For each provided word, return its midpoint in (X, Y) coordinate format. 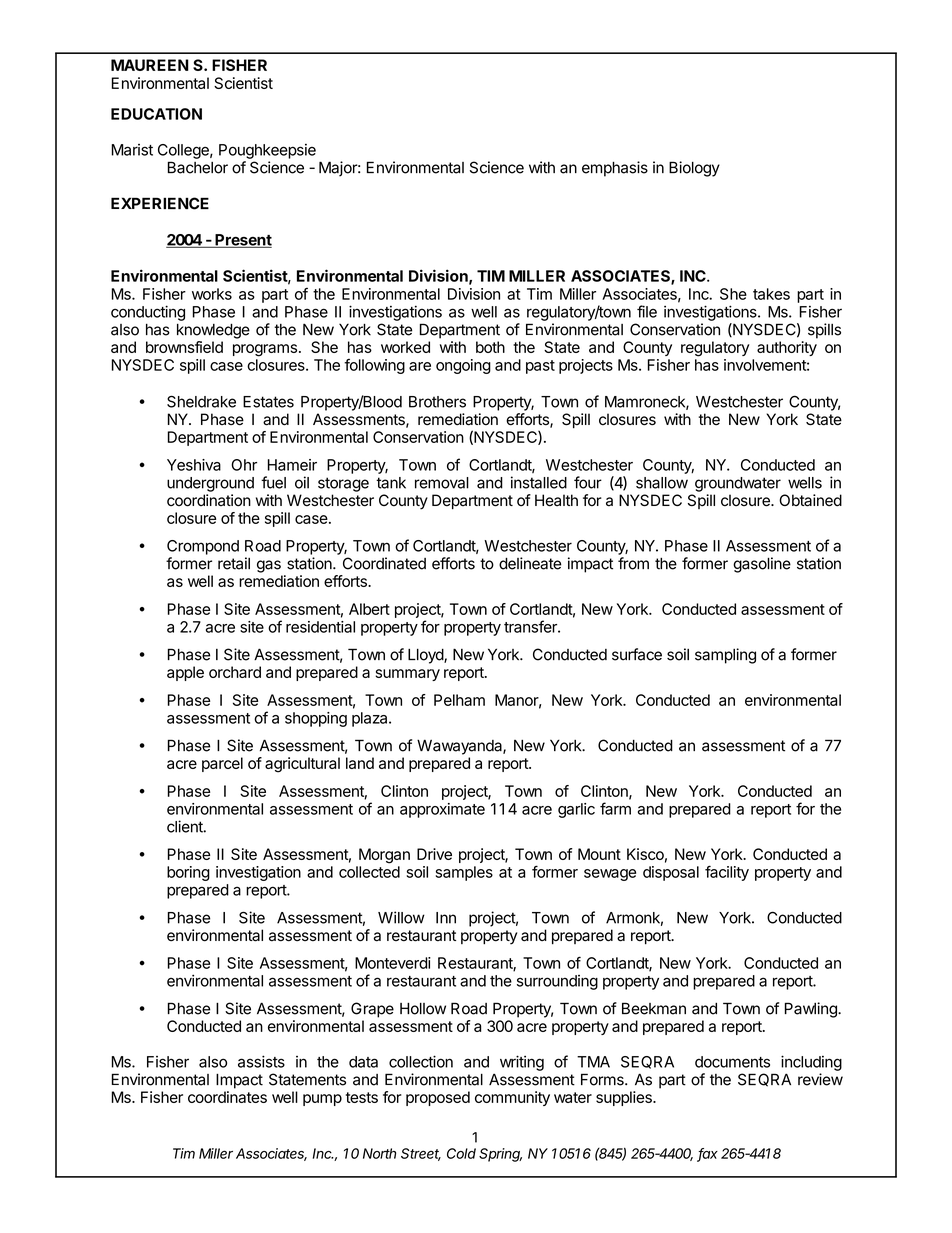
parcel (222, 764)
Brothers (437, 402)
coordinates (227, 1097)
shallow (662, 483)
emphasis (615, 169)
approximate (442, 810)
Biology (694, 169)
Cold (461, 1153)
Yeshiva (194, 465)
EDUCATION (156, 114)
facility (727, 873)
